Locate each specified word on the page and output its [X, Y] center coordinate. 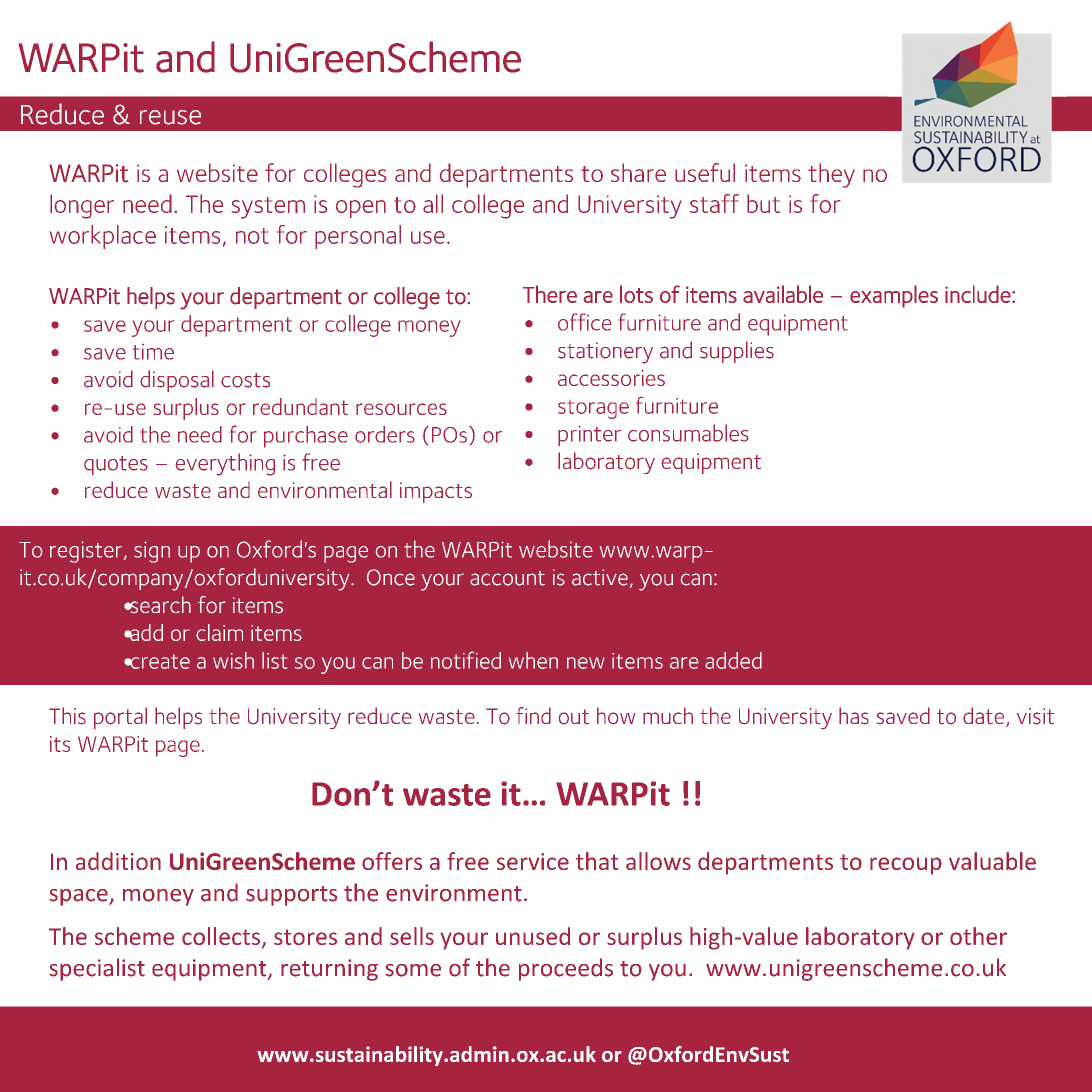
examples [894, 296]
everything [225, 464]
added [733, 660]
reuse [170, 117]
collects [221, 936]
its [60, 744]
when [533, 660]
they [831, 175]
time [153, 352]
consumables [688, 433]
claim [219, 632]
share [638, 172]
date [985, 717]
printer [589, 435]
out [573, 717]
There [550, 294]
